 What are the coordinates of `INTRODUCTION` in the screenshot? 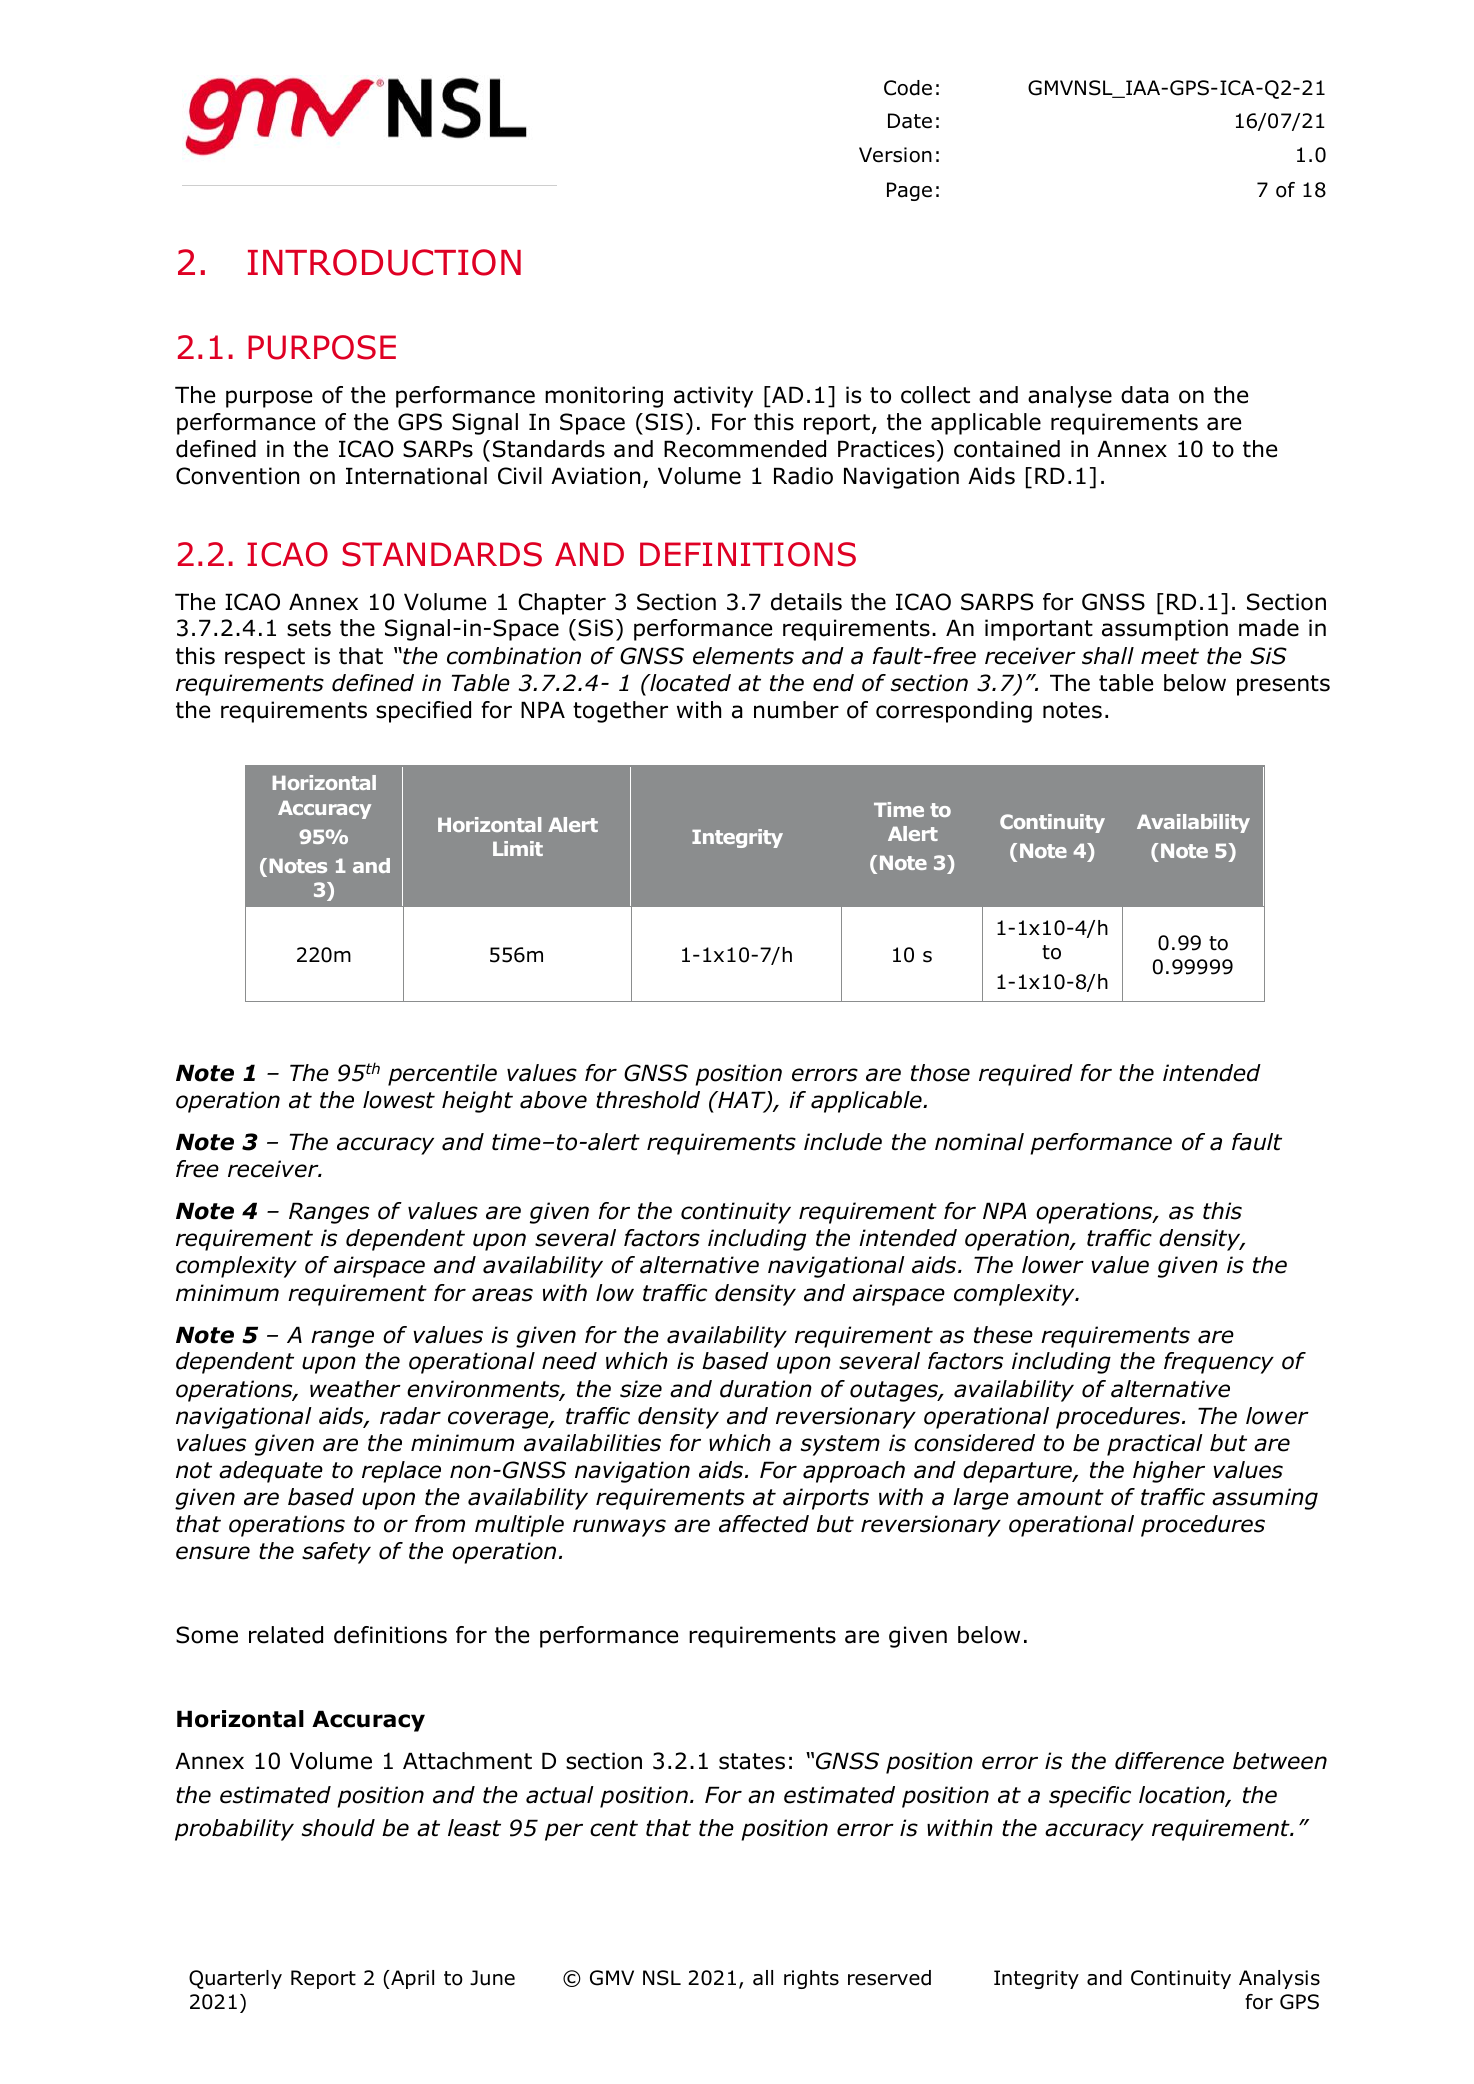 It's located at (384, 262).
